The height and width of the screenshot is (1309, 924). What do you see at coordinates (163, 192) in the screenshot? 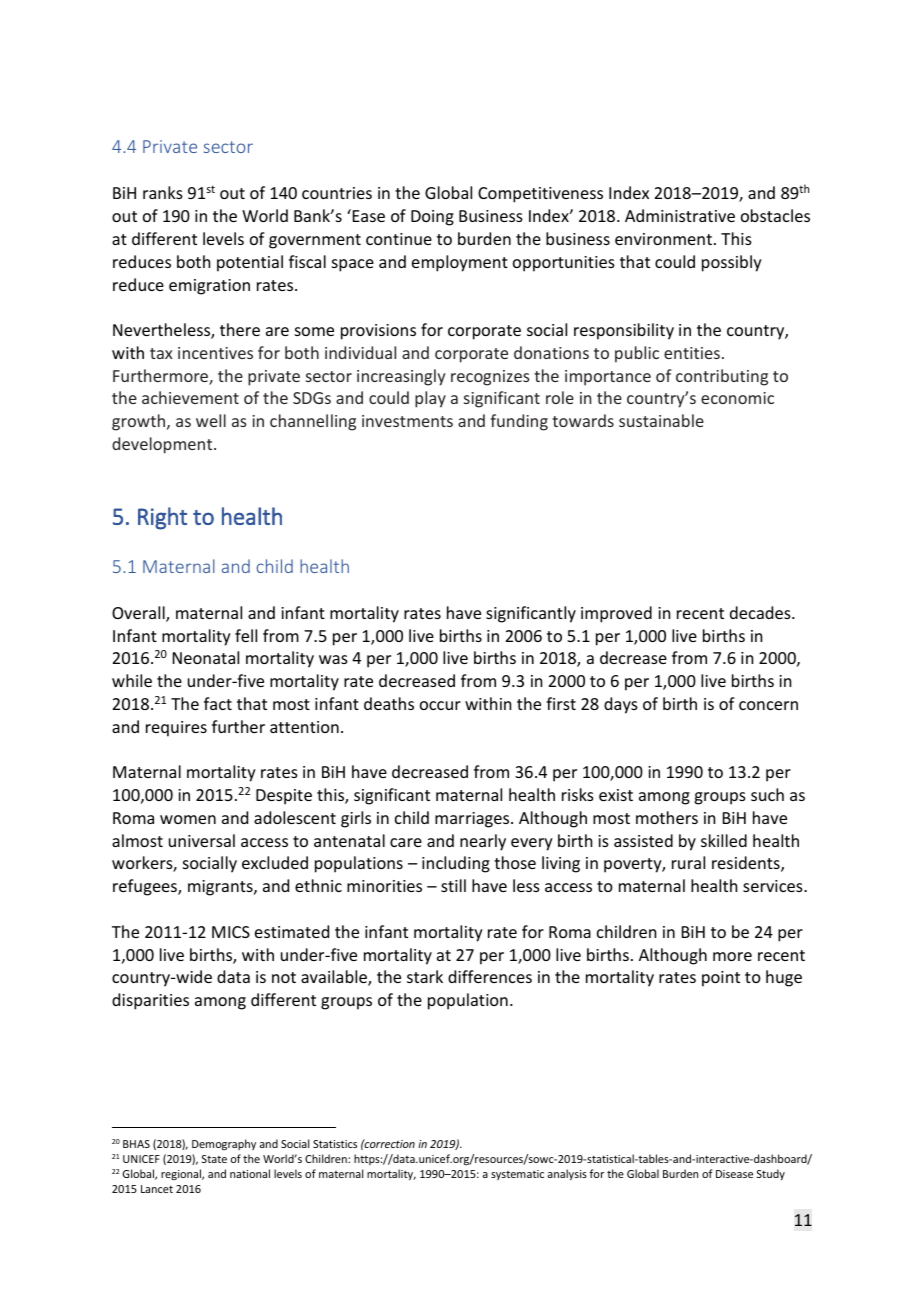
I see `ranks` at bounding box center [163, 192].
